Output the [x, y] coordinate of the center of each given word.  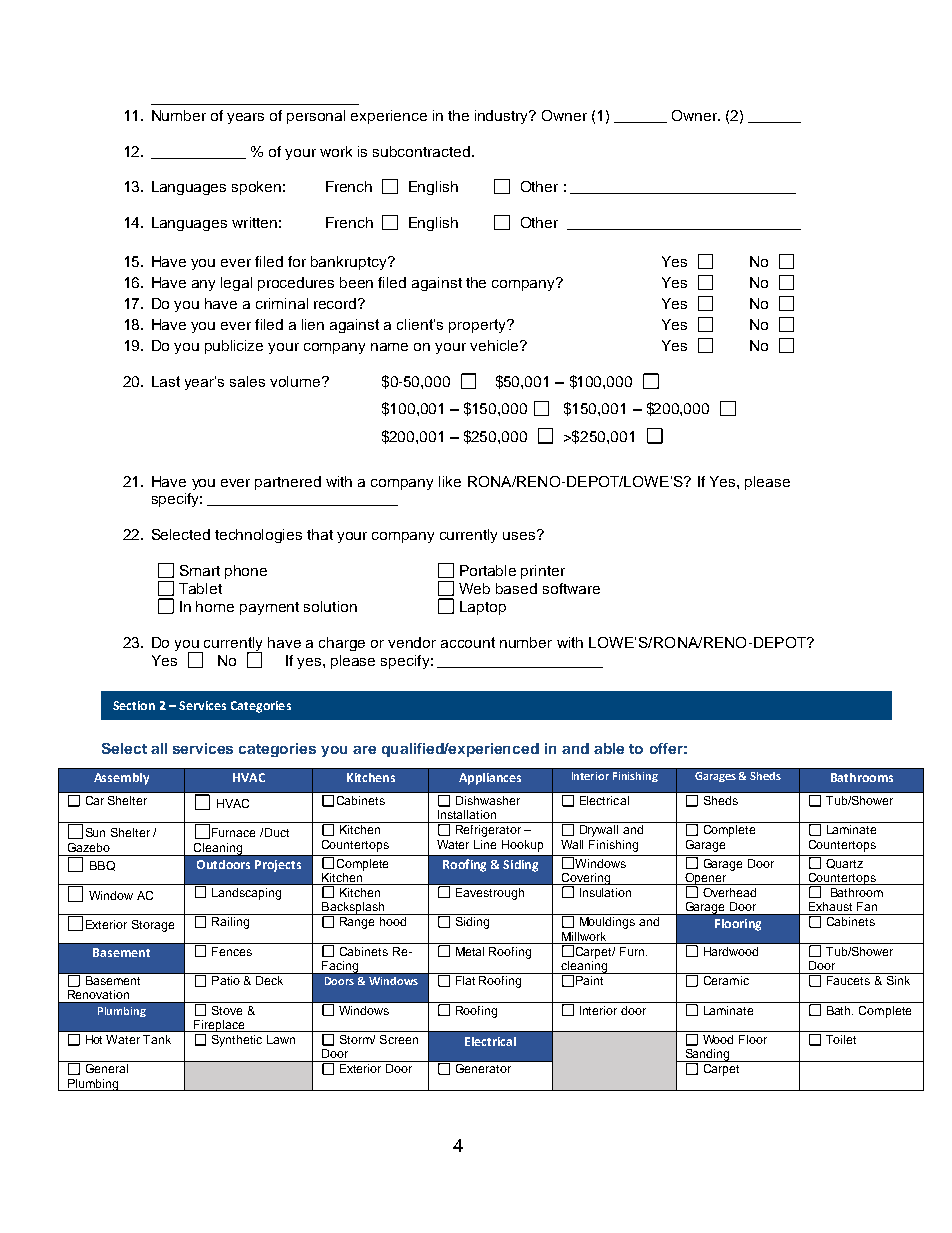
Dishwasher [488, 800]
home [215, 606]
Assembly [121, 779]
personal [316, 117]
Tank [157, 1039]
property [478, 326]
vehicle [495, 345]
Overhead [729, 892]
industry [503, 117]
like [450, 481]
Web [474, 588]
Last [166, 381]
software [571, 588]
